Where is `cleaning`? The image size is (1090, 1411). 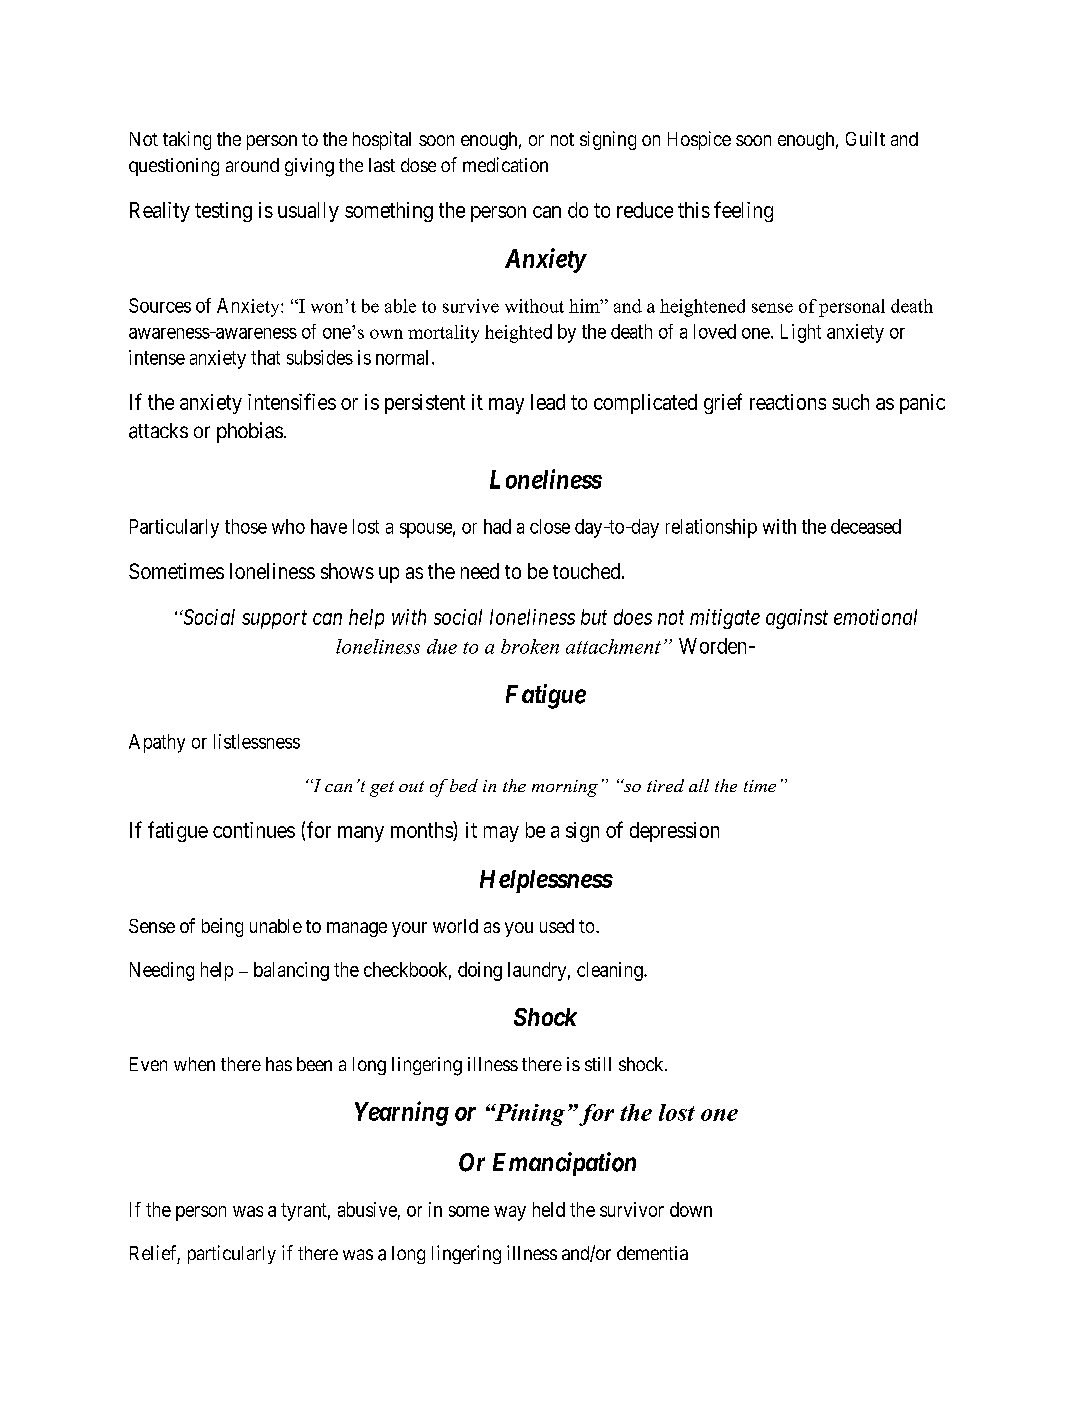
cleaning is located at coordinates (611, 971).
